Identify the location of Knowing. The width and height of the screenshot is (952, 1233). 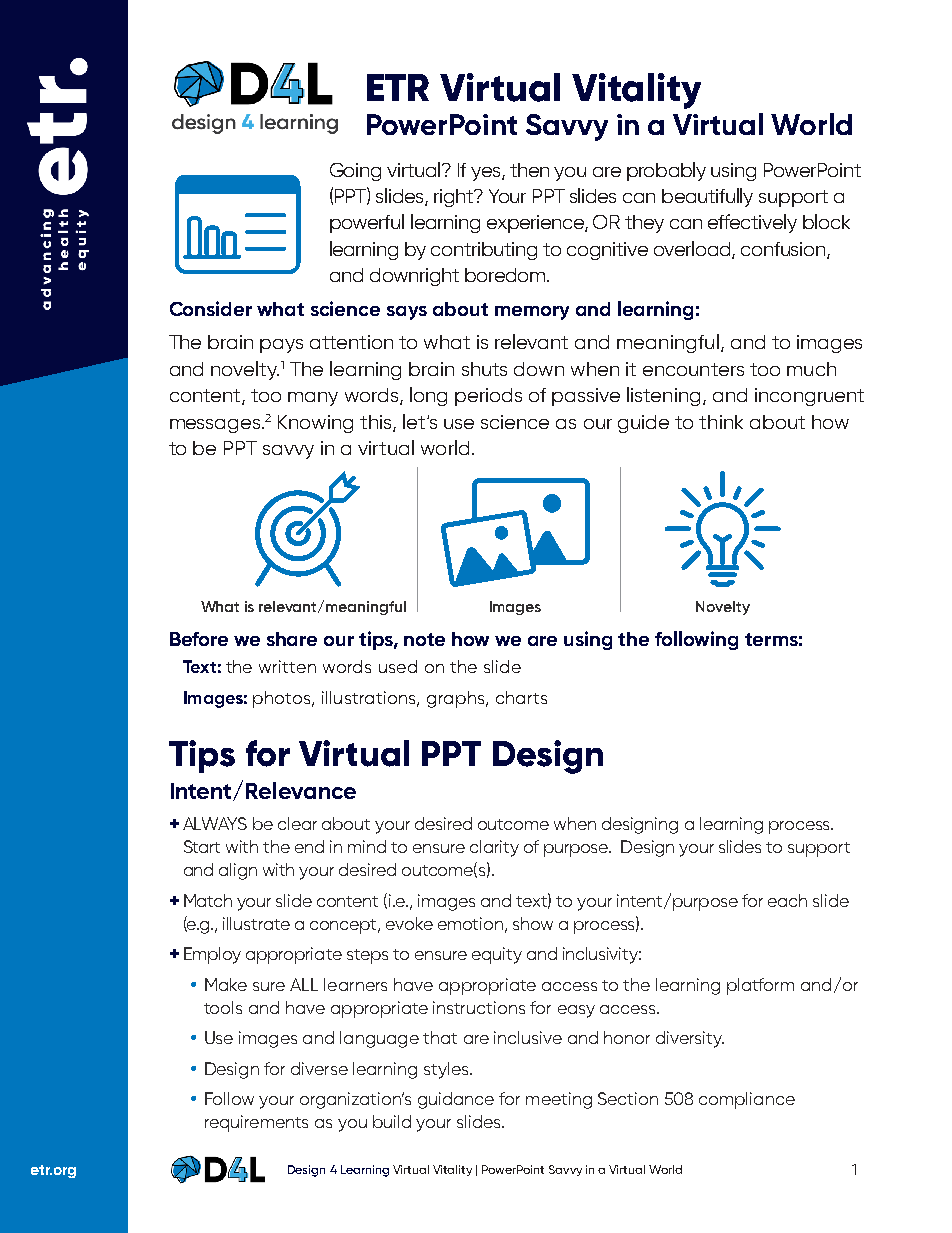
(315, 424).
